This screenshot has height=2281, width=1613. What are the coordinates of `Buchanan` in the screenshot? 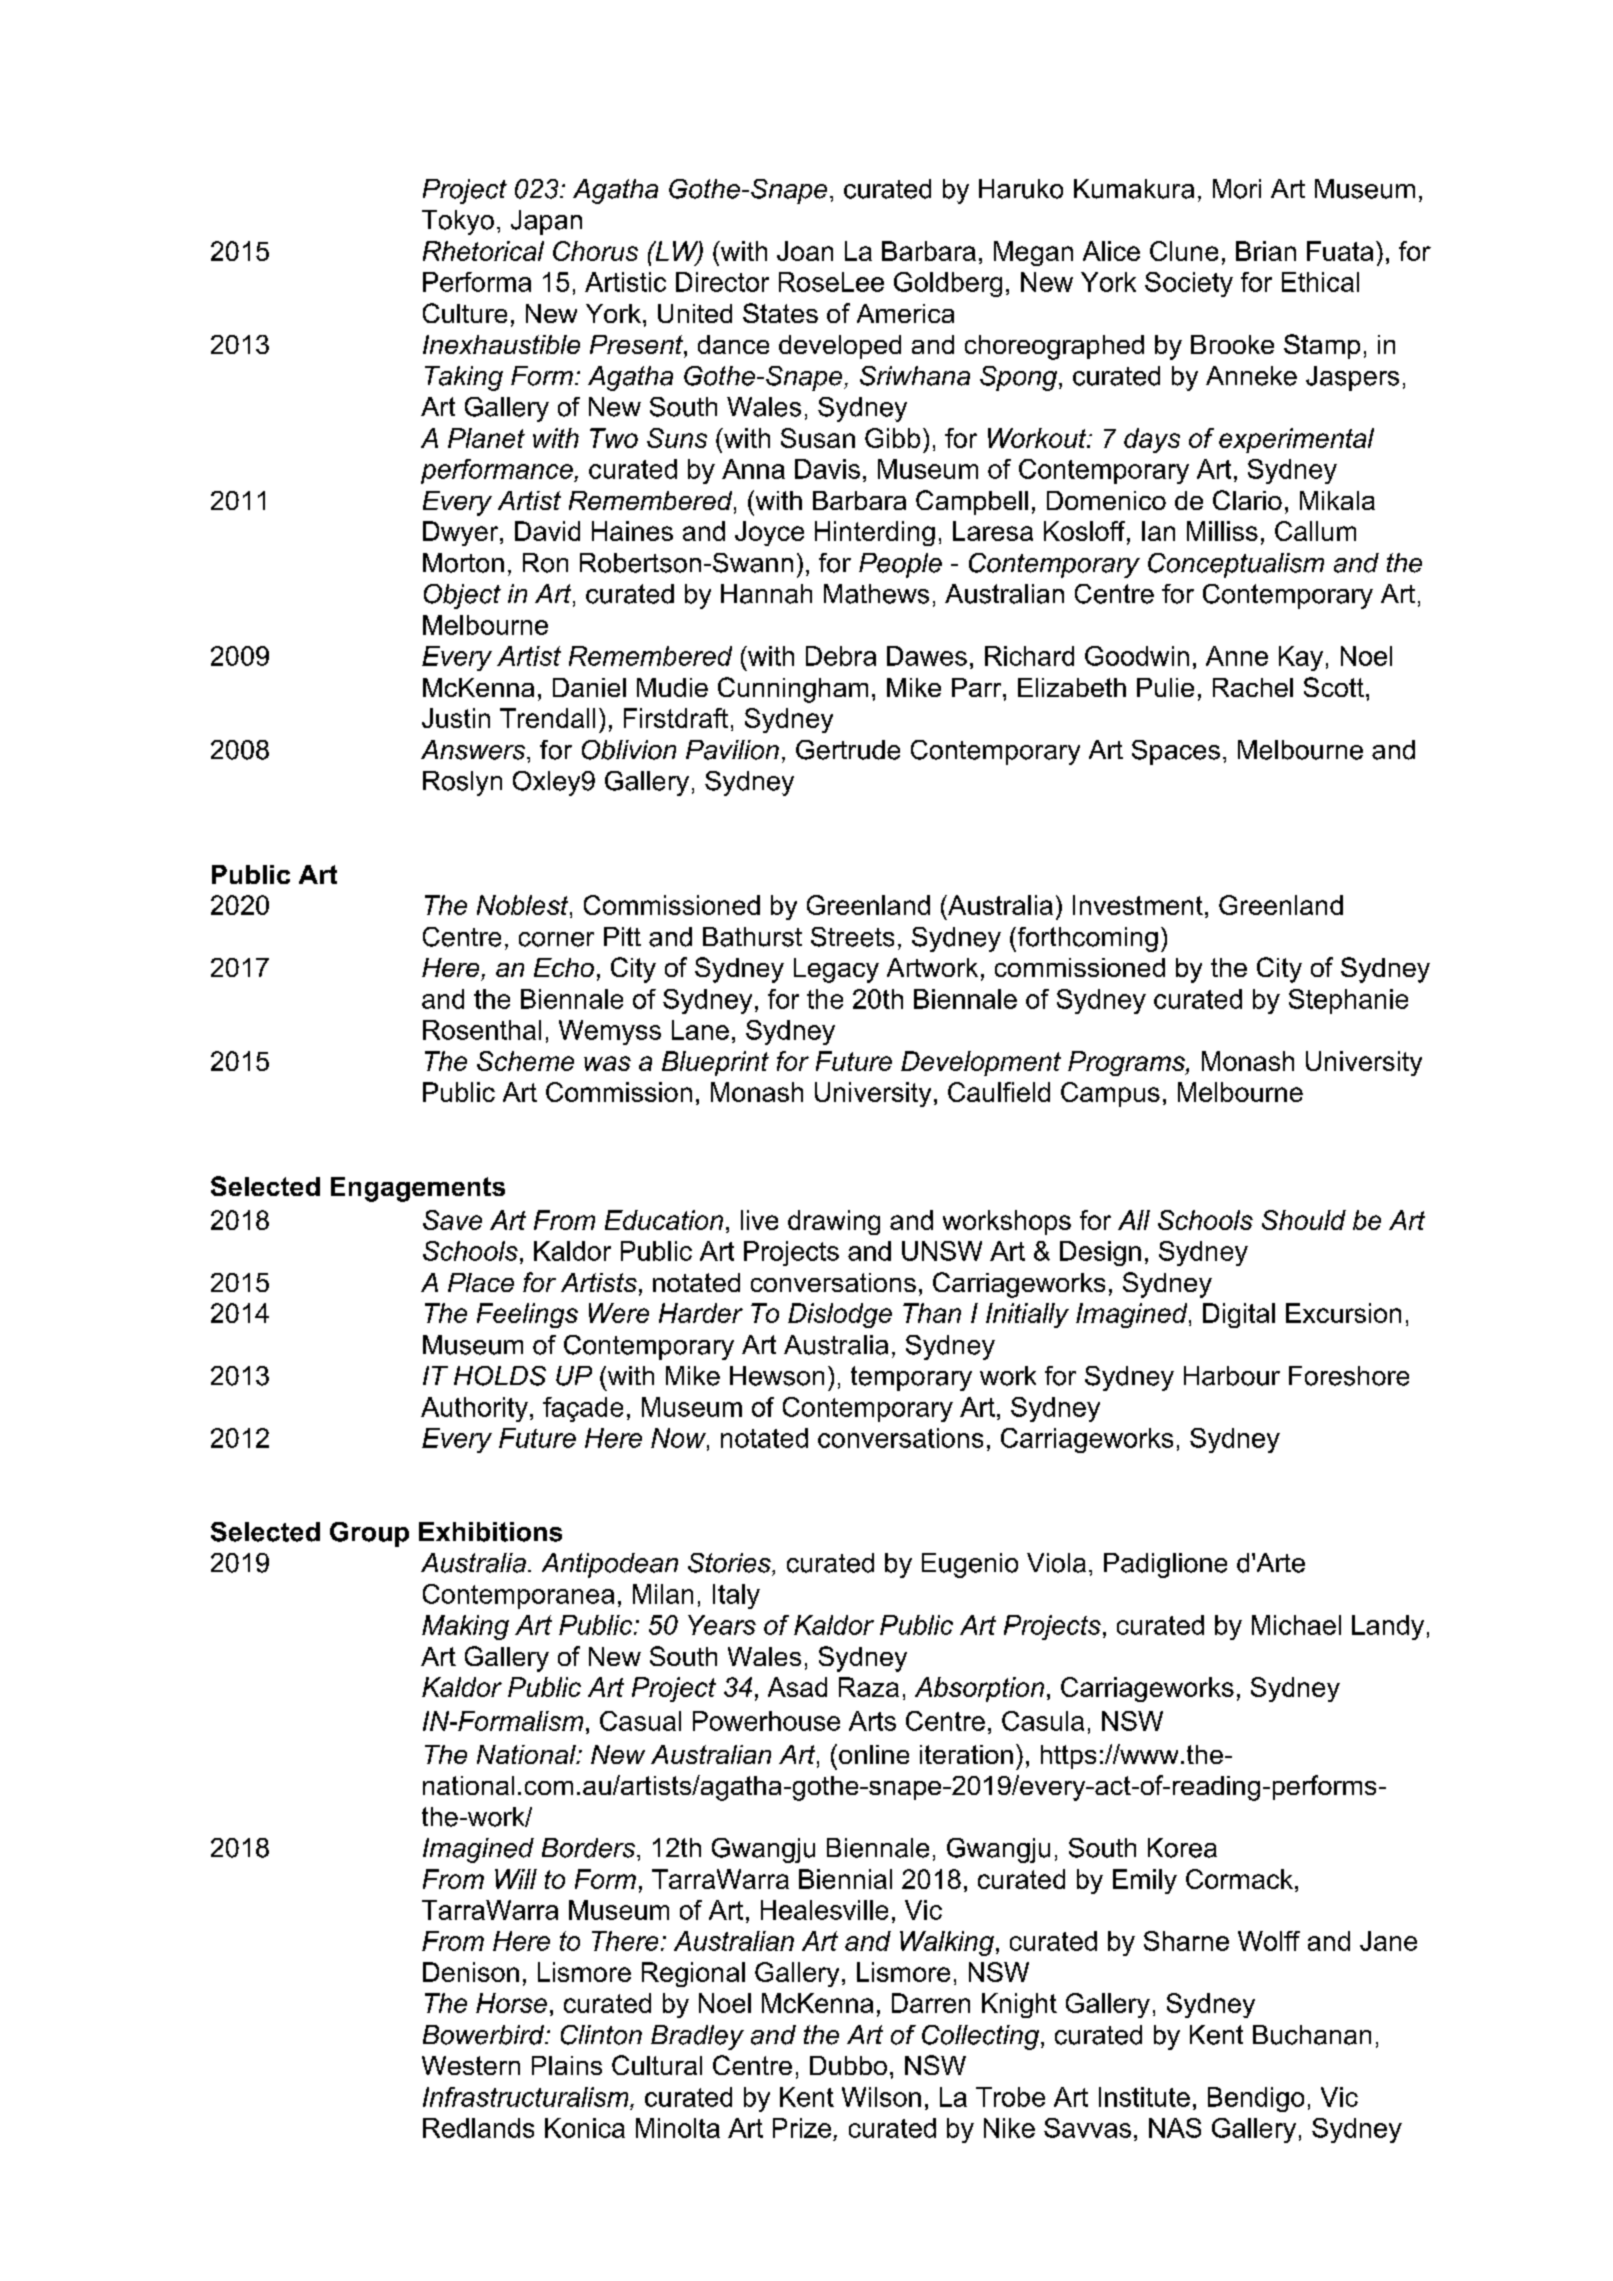 It's located at (1312, 2035).
